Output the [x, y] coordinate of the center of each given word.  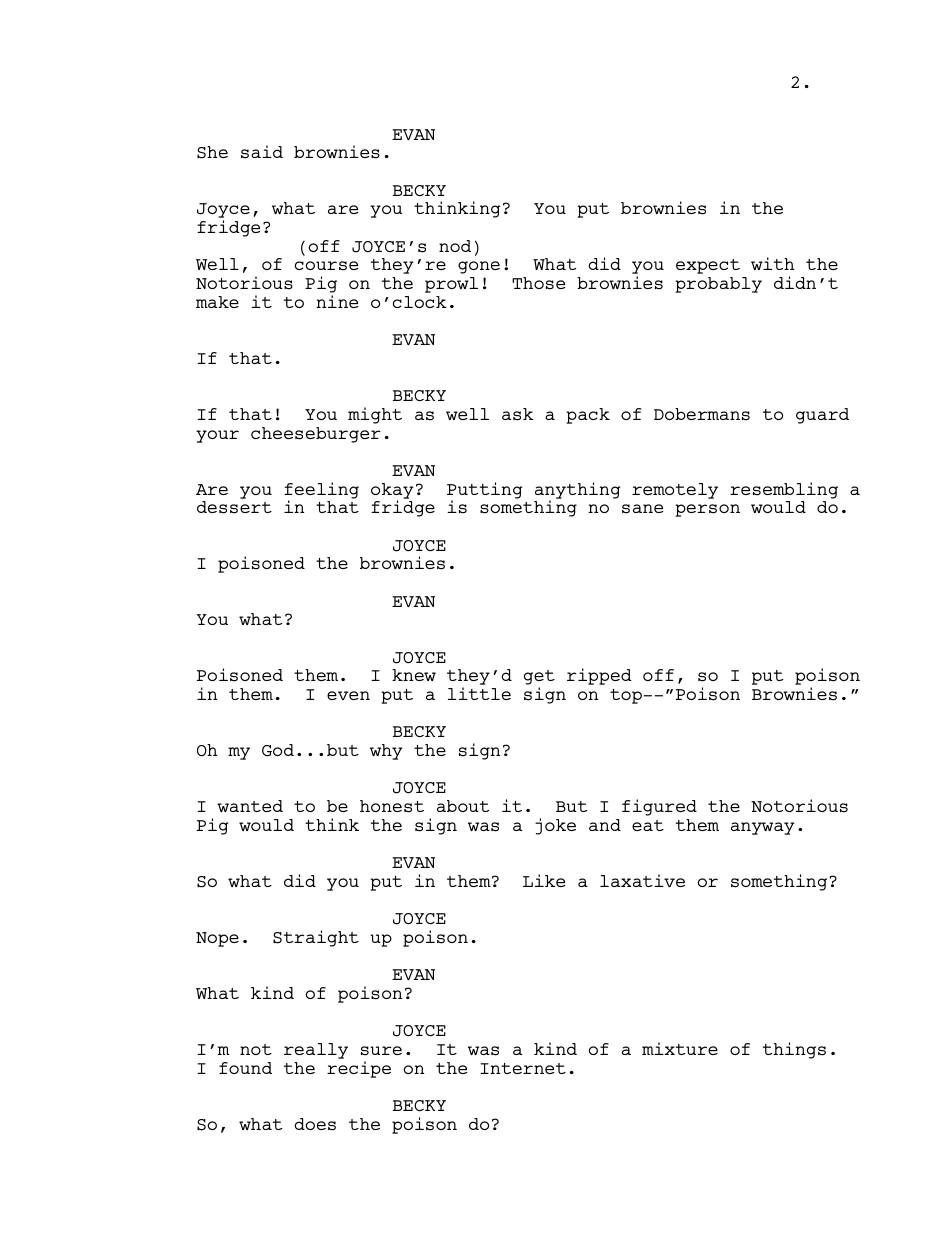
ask [518, 414]
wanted [250, 806]
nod [455, 246]
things [794, 1050]
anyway [763, 828]
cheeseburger [316, 435]
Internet [523, 1068]
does [315, 1124]
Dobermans [702, 414]
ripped [599, 676]
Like [544, 880]
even [348, 695]
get [539, 679]
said [262, 152]
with [773, 263]
